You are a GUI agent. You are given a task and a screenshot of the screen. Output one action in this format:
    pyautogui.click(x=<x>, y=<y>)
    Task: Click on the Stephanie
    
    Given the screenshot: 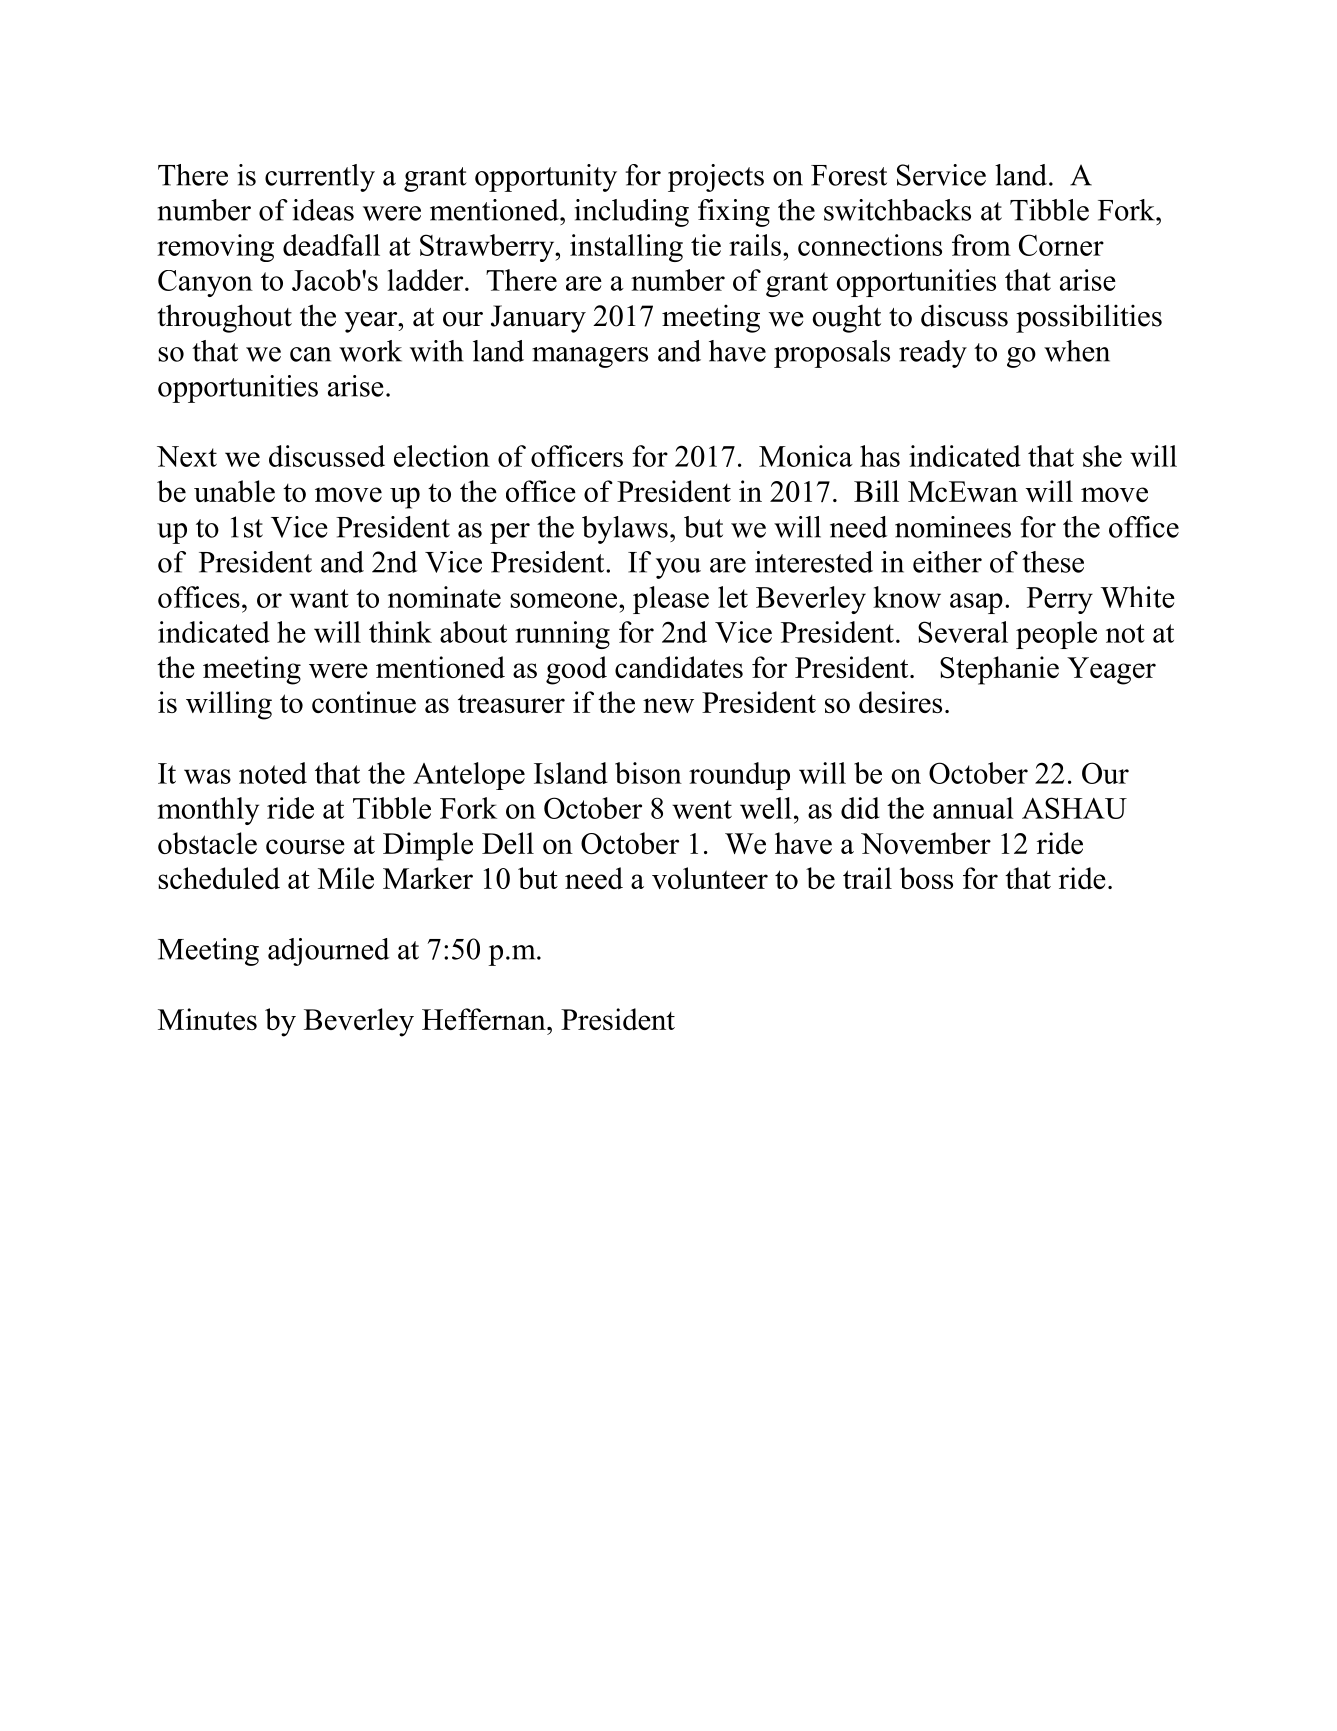 What is the action you would take?
    pyautogui.click(x=999, y=670)
